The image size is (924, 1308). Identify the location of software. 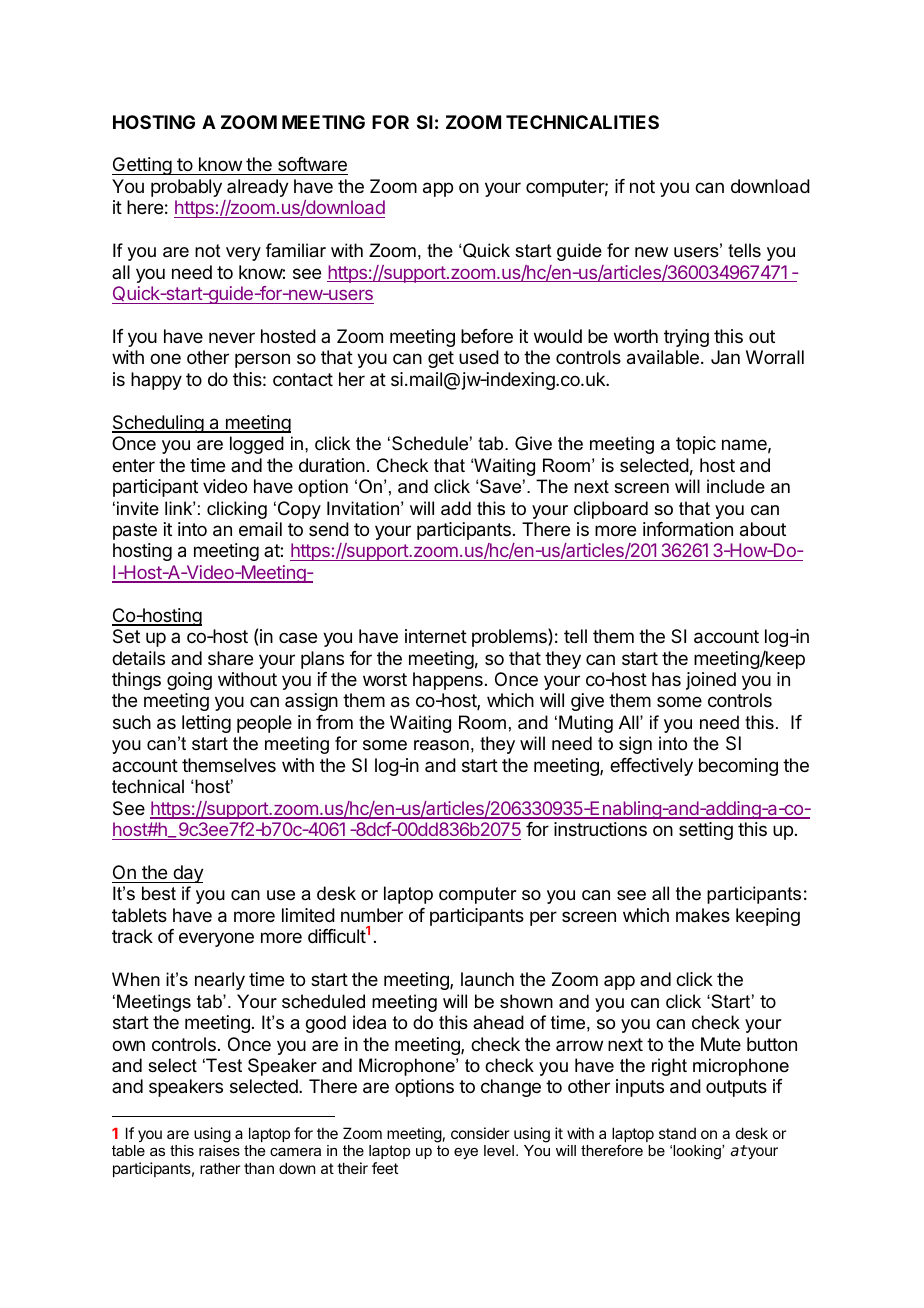
(312, 166).
